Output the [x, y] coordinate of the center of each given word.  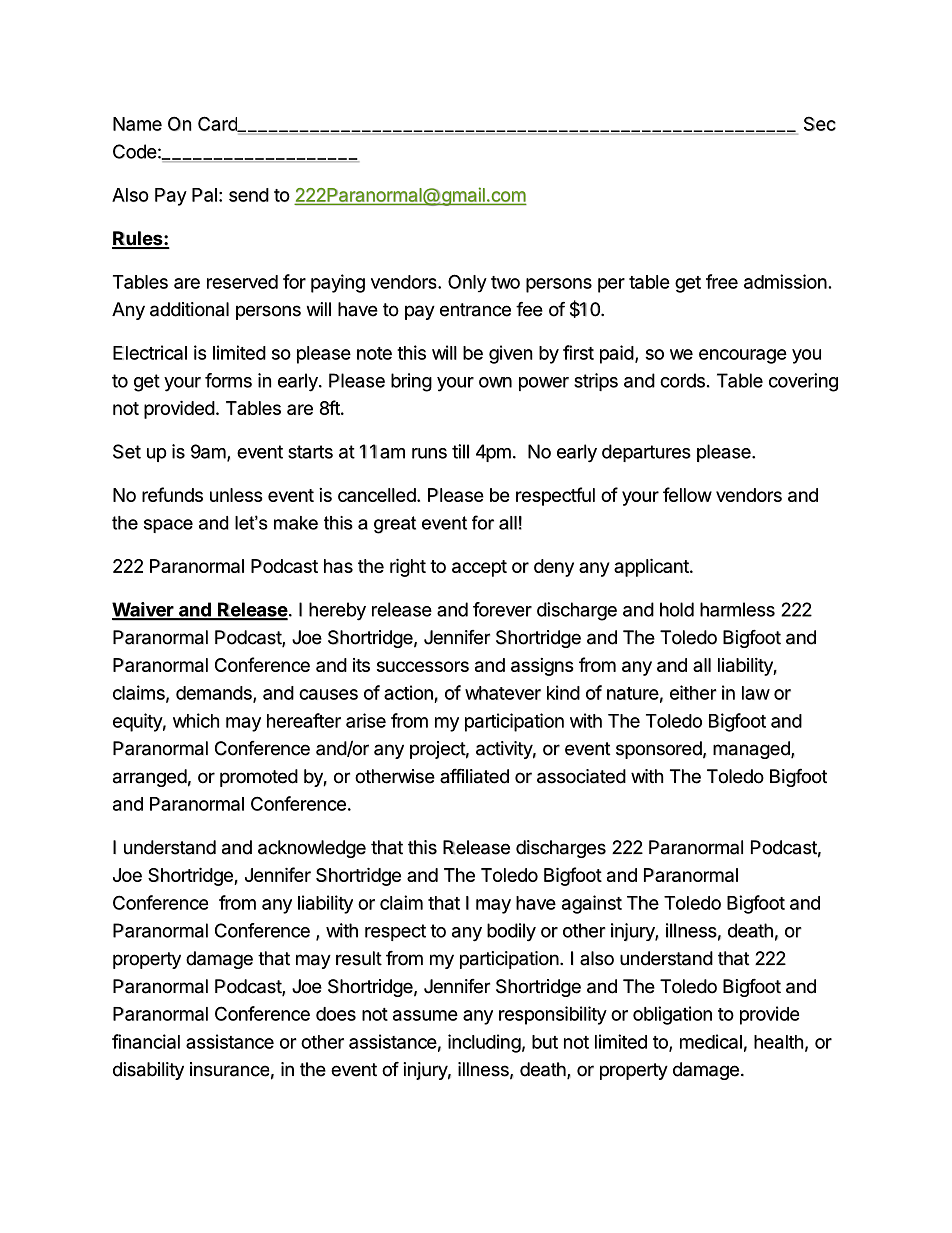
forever [502, 609]
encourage [743, 356]
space [168, 526]
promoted [259, 778]
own [495, 382]
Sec [820, 123]
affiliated [474, 776]
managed [752, 750]
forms [228, 380]
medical [711, 1041]
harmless [737, 609]
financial [146, 1041]
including [484, 1043]
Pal [204, 195]
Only [467, 283]
